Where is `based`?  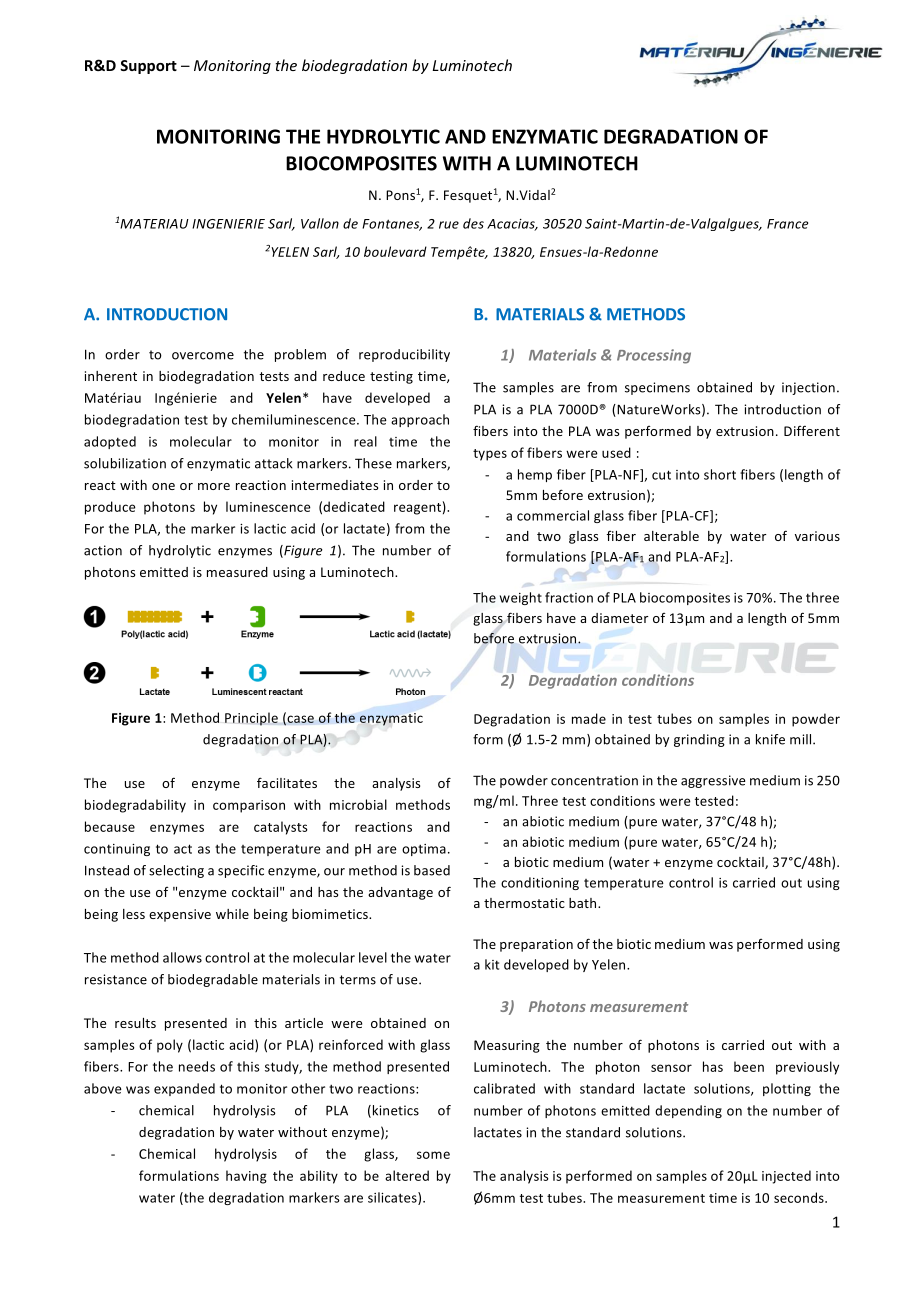 based is located at coordinates (432, 870).
